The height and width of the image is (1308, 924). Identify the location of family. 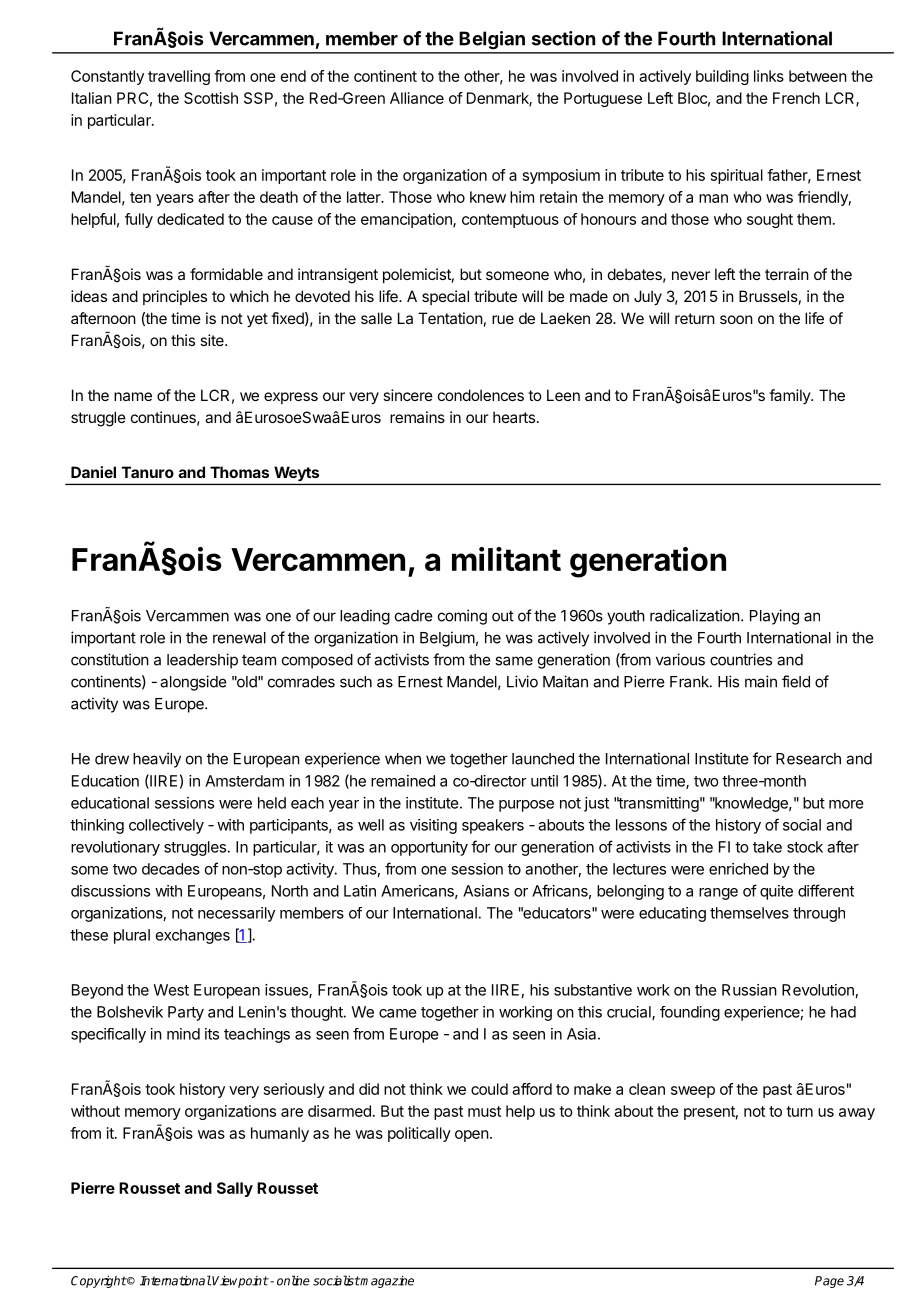
(790, 396).
